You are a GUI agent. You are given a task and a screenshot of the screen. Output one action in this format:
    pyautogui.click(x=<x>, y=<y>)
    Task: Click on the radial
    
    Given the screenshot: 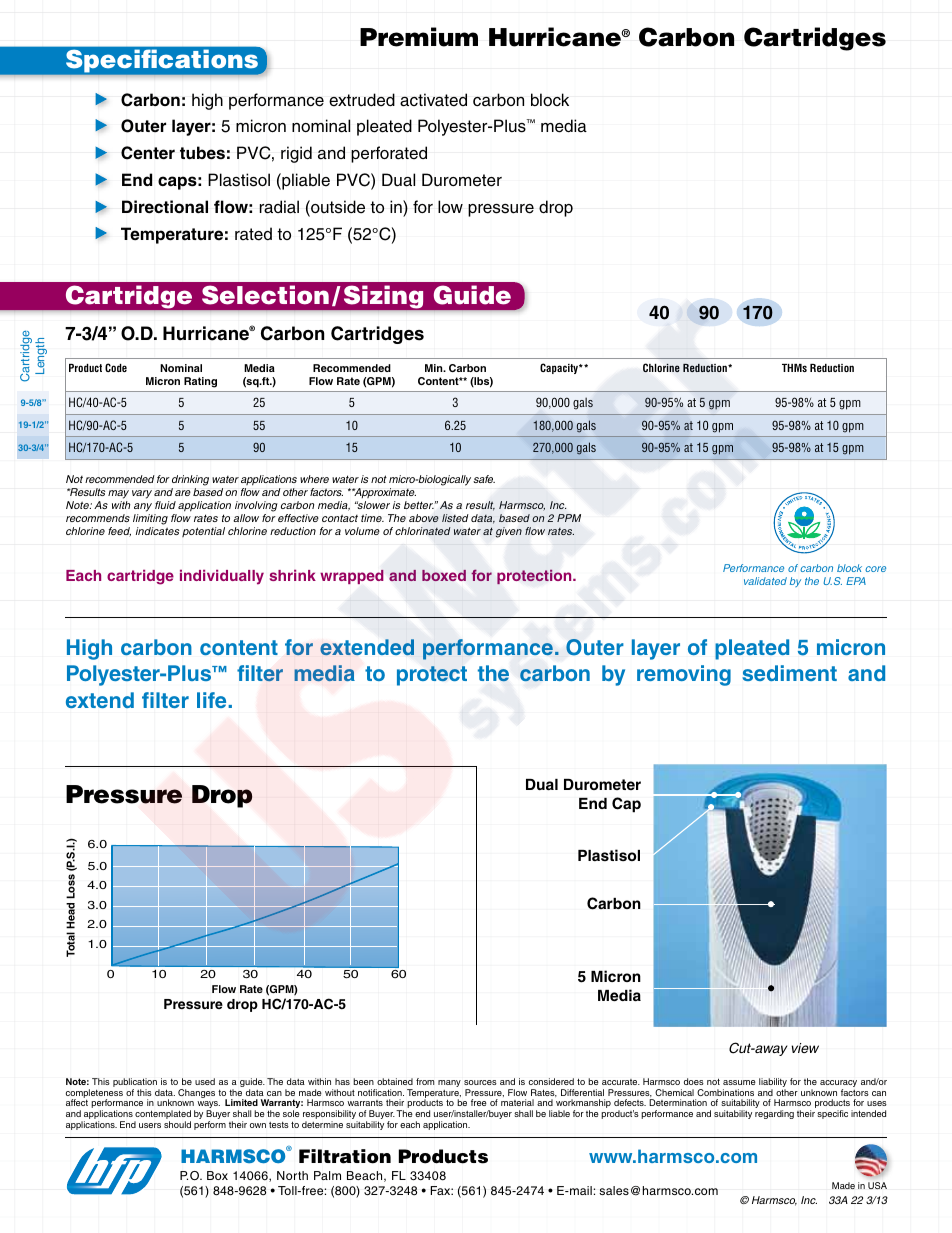 What is the action you would take?
    pyautogui.click(x=279, y=207)
